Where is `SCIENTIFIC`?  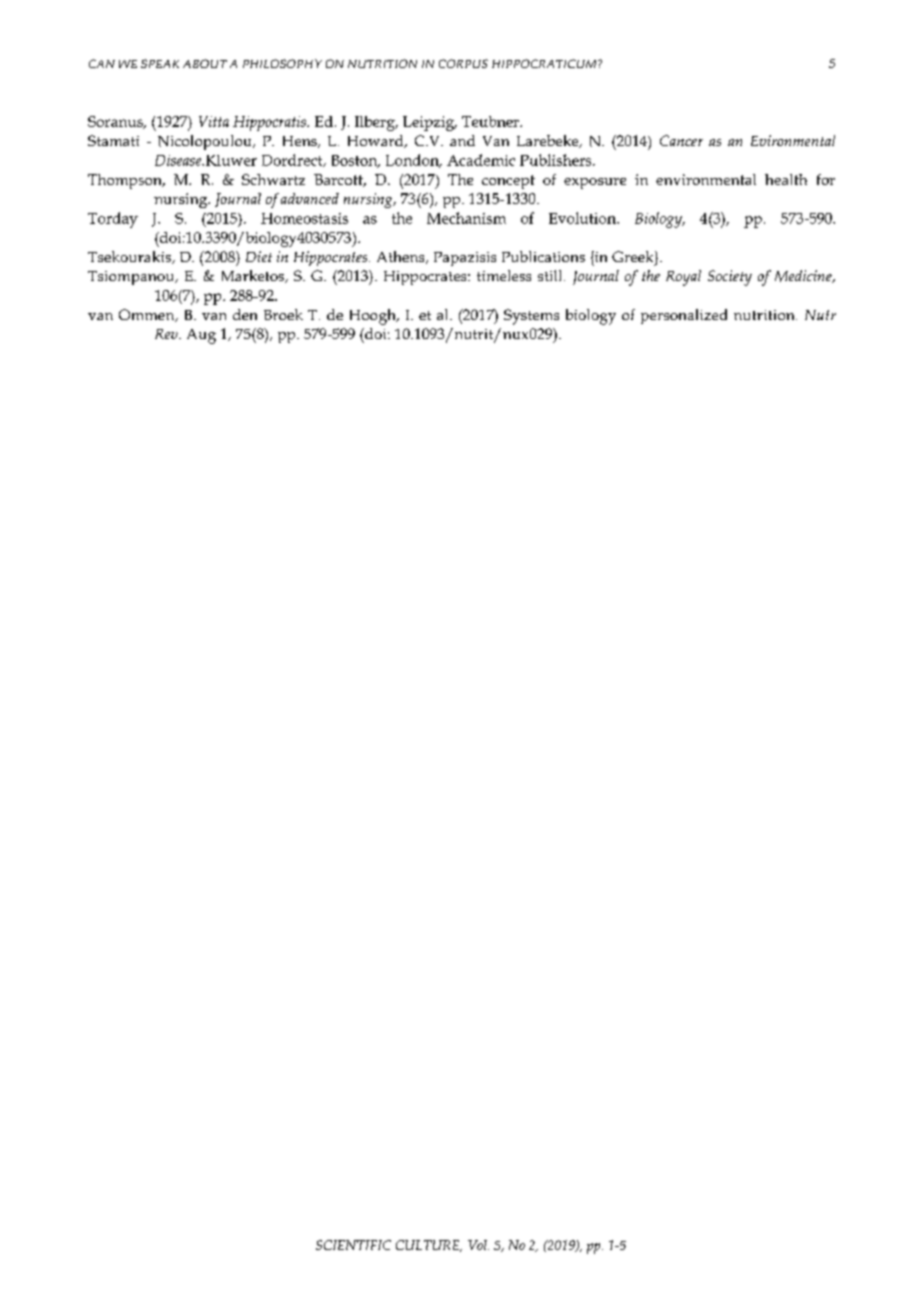 SCIENTIFIC is located at coordinates (353, 1245).
